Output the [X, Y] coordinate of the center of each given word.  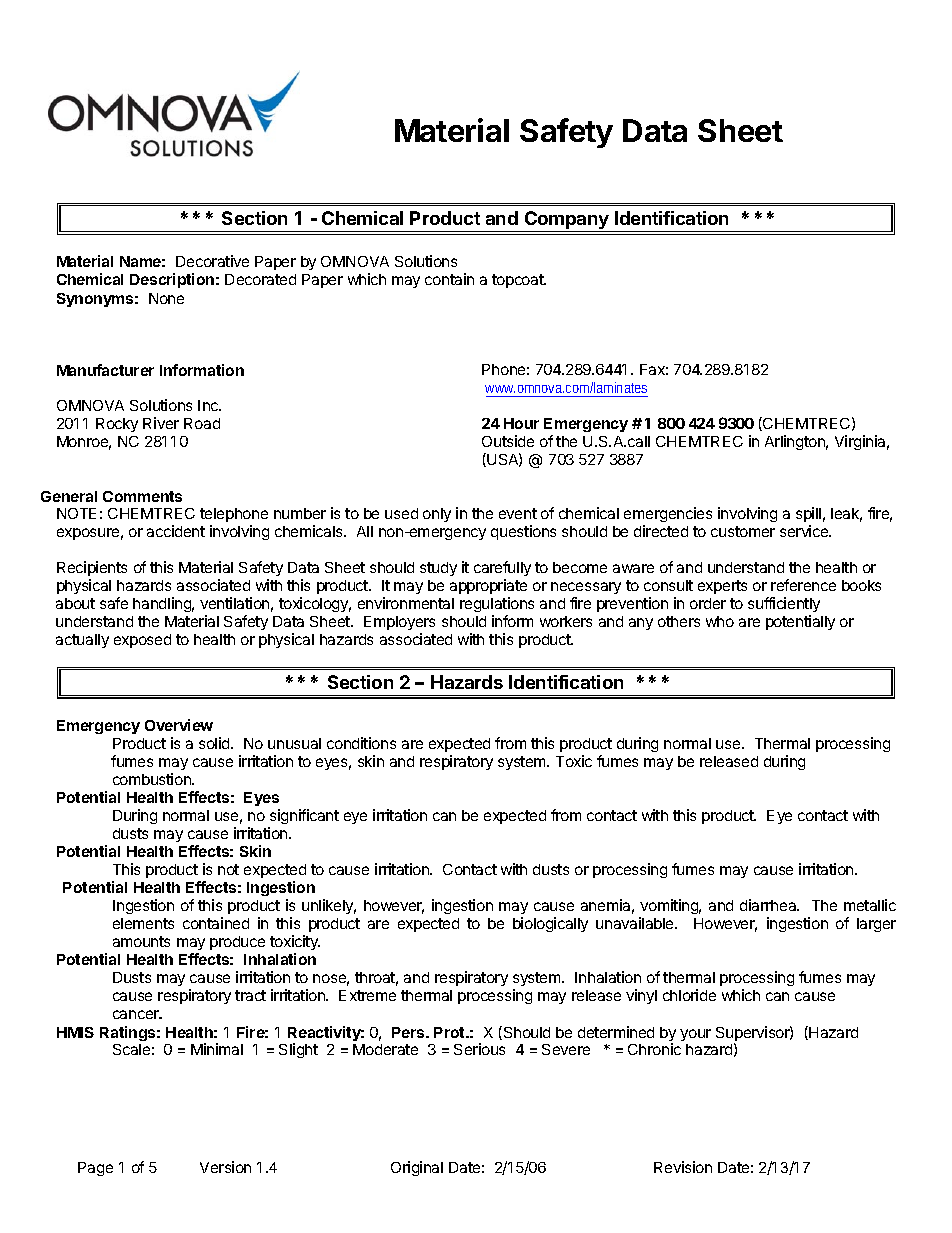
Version [225, 1167]
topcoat [519, 281]
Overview [179, 725]
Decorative [212, 261]
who [720, 621]
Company [566, 221]
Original [417, 1168]
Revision [683, 1167]
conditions [361, 743]
